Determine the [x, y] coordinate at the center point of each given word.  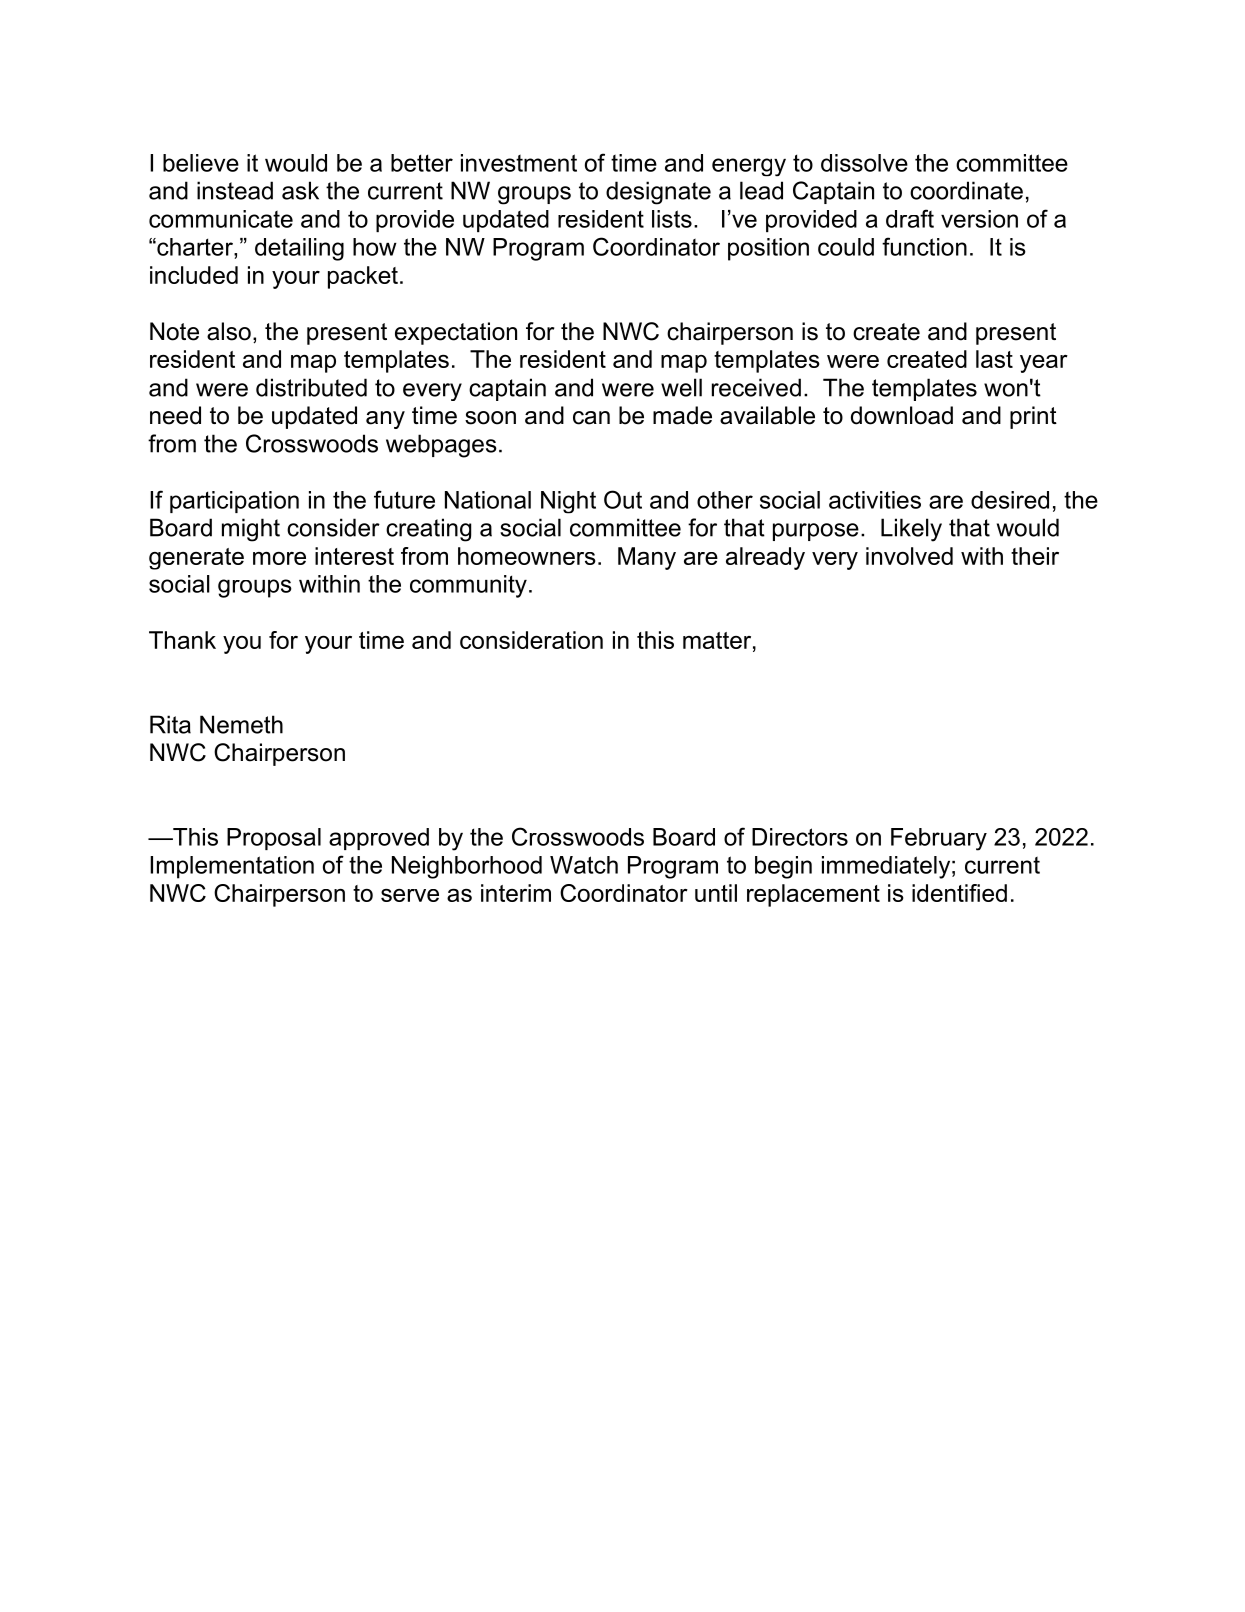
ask [300, 190]
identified [959, 893]
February [939, 839]
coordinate [966, 190]
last [994, 359]
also [229, 331]
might [251, 530]
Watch [584, 865]
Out [623, 499]
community [468, 586]
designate [658, 193]
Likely [911, 530]
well [681, 387]
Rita [170, 724]
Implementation [232, 867]
